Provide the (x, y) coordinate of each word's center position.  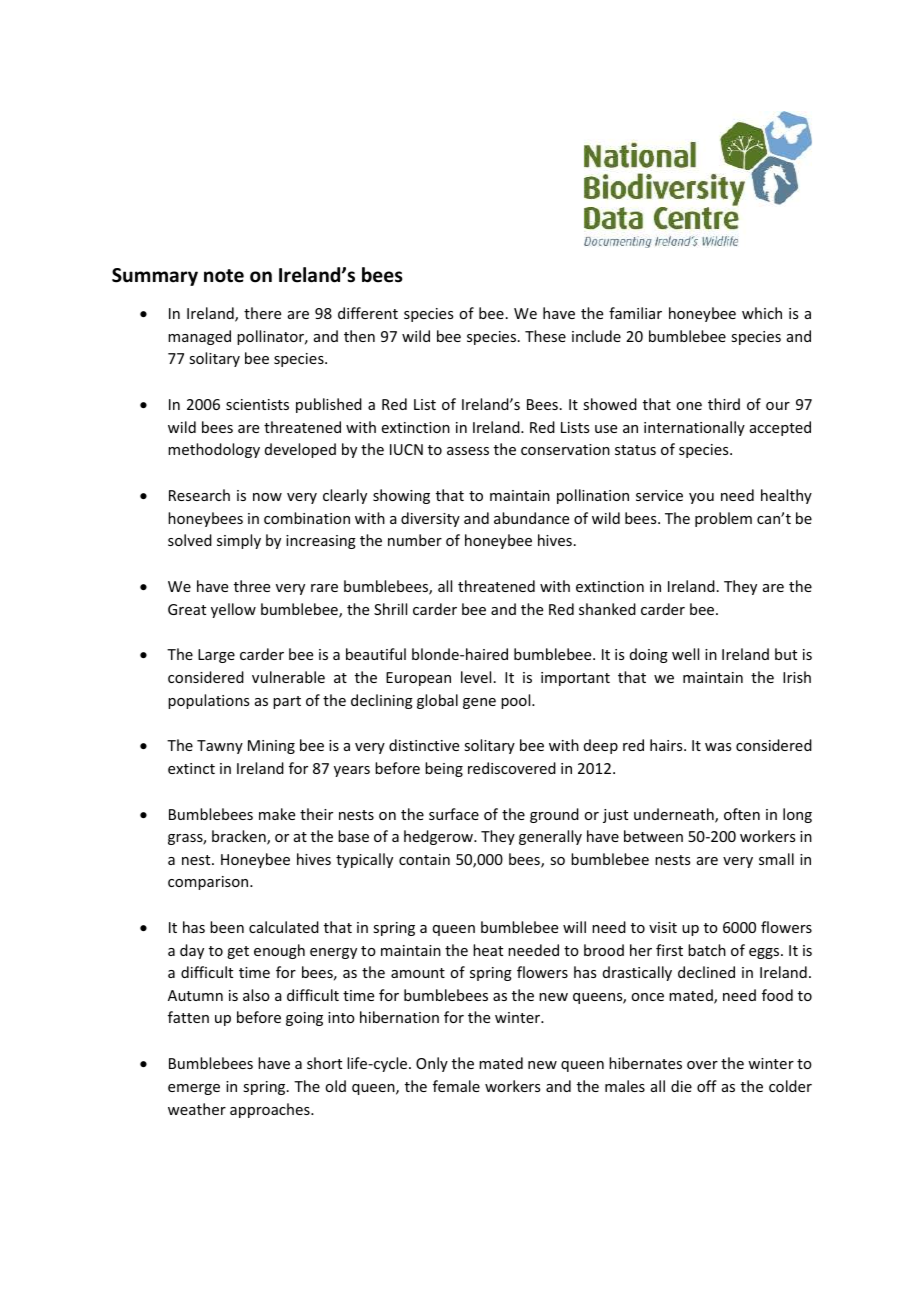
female (456, 1086)
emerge (194, 1089)
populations (208, 701)
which (762, 313)
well (685, 654)
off (707, 1086)
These (545, 336)
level (476, 677)
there (262, 313)
